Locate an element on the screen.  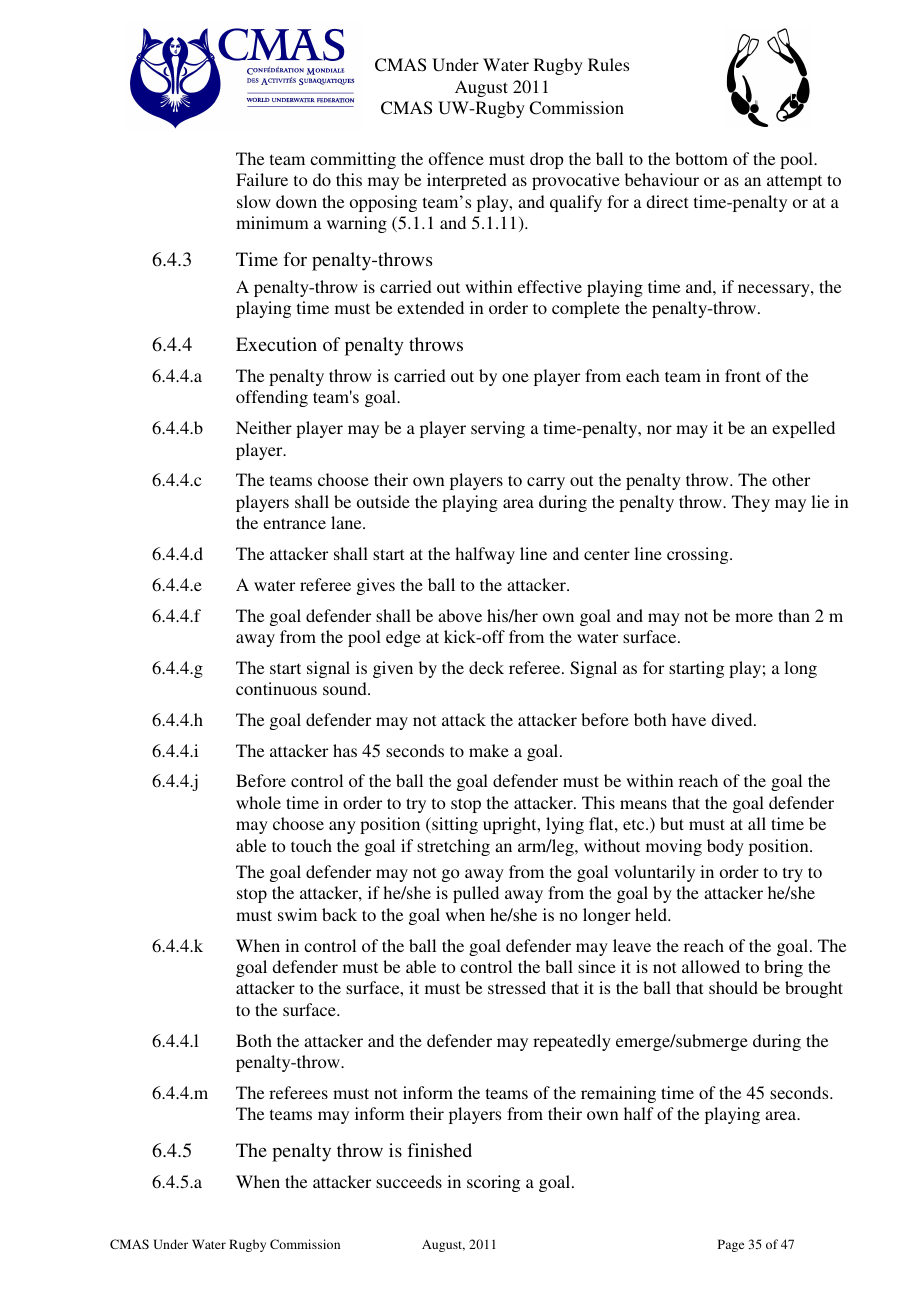
lying is located at coordinates (565, 825).
